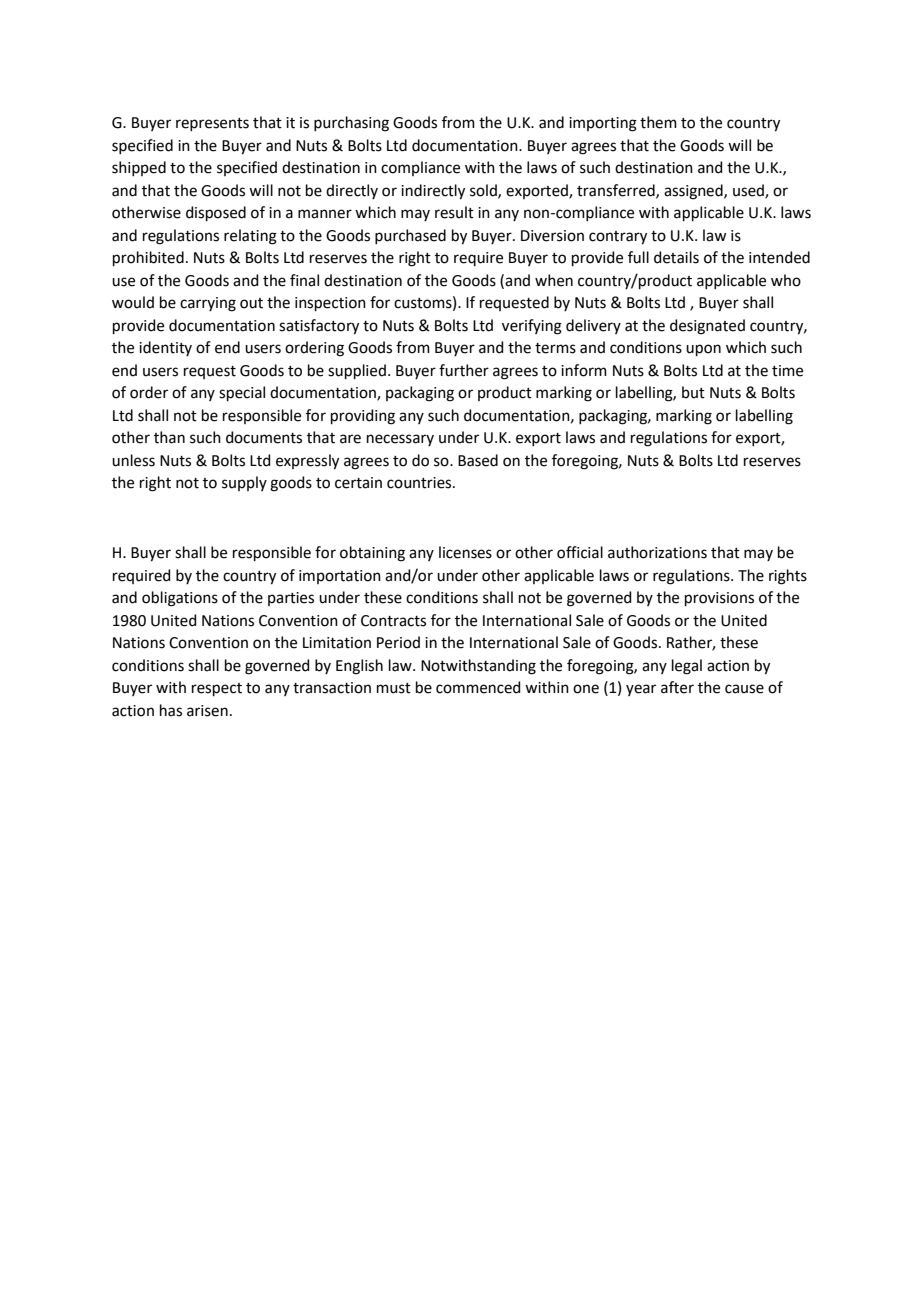 Image resolution: width=924 pixels, height=1308 pixels. I want to click on necessary, so click(400, 440).
